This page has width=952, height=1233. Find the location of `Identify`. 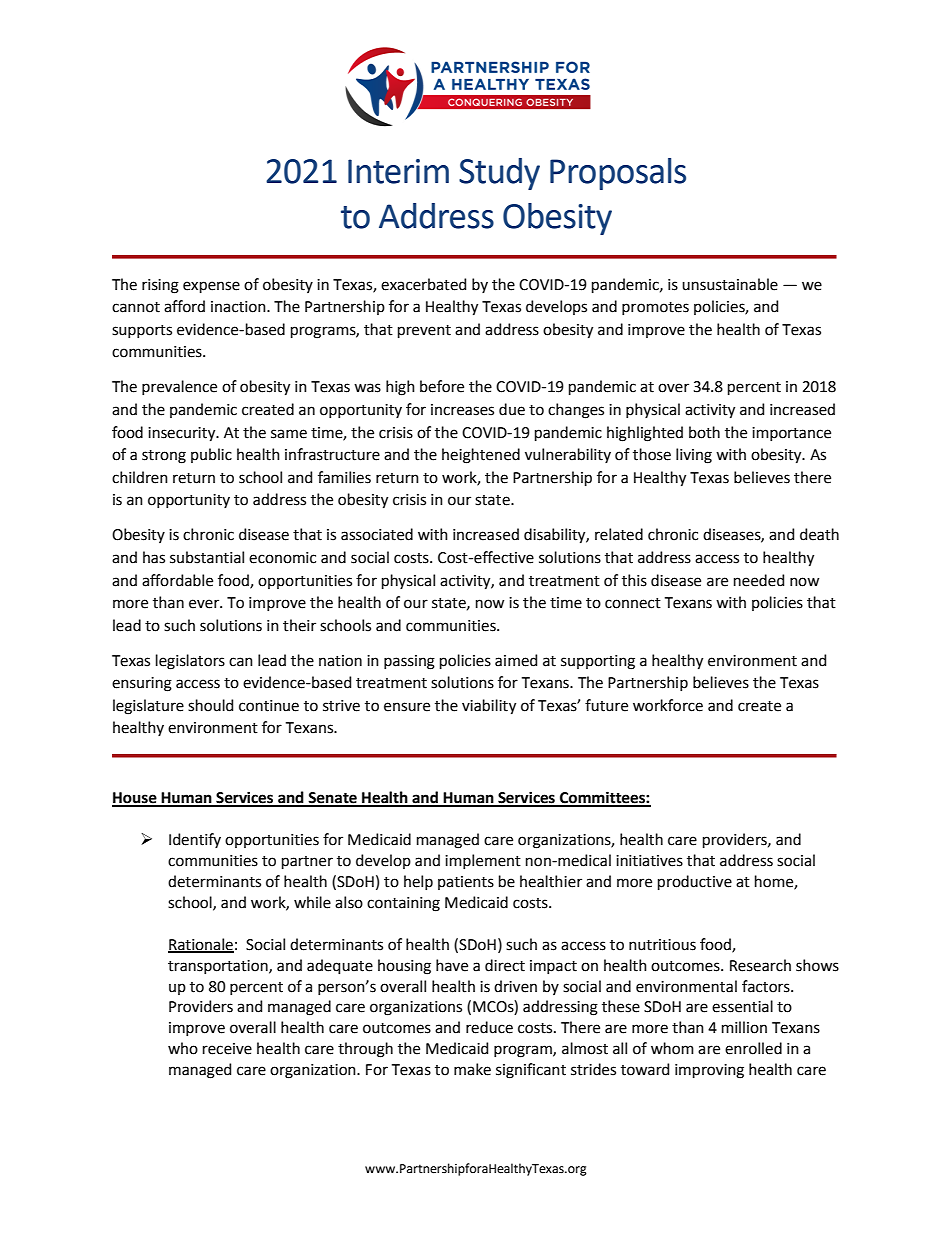

Identify is located at coordinates (195, 840).
